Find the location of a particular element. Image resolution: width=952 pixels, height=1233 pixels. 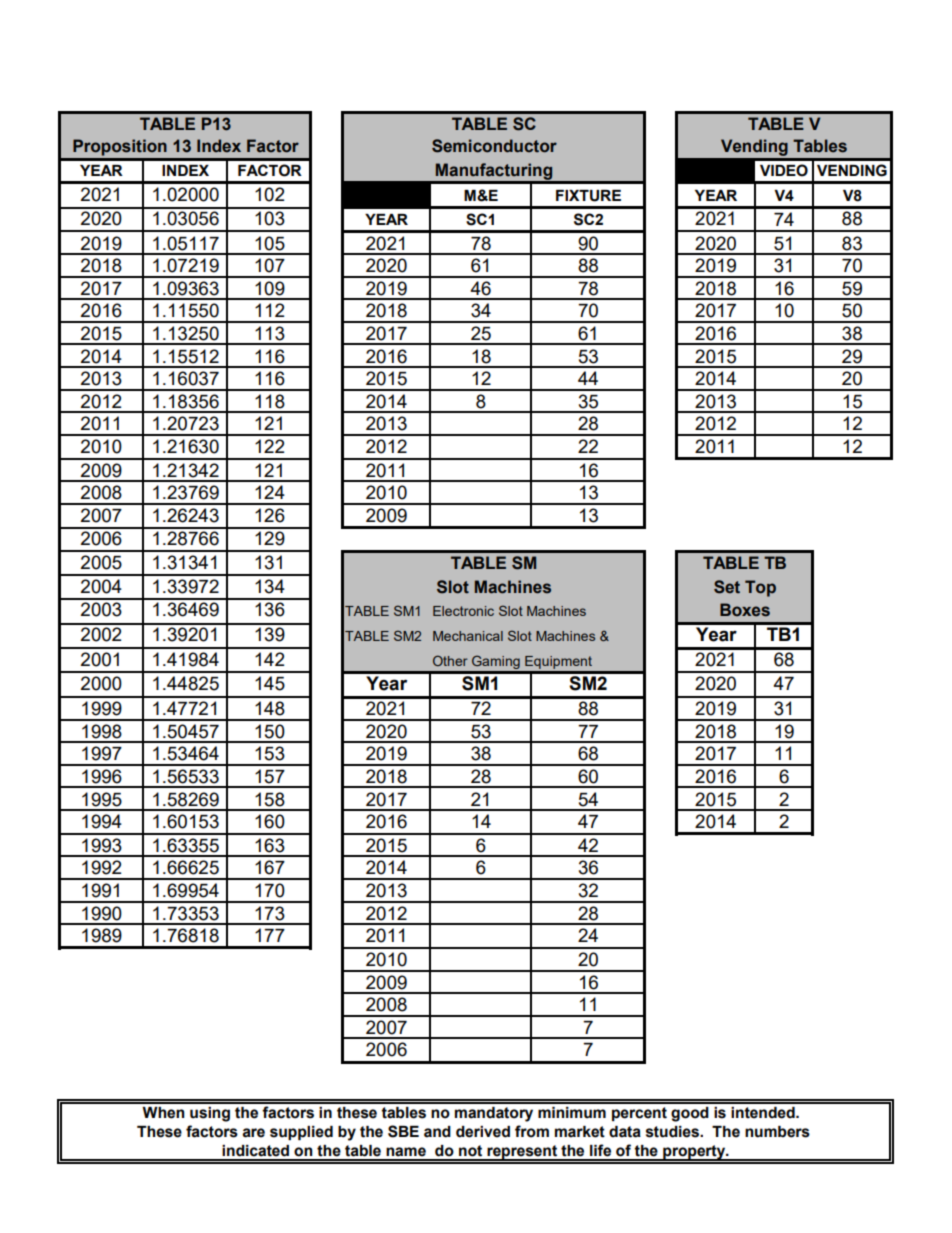

Other is located at coordinates (450, 660).
